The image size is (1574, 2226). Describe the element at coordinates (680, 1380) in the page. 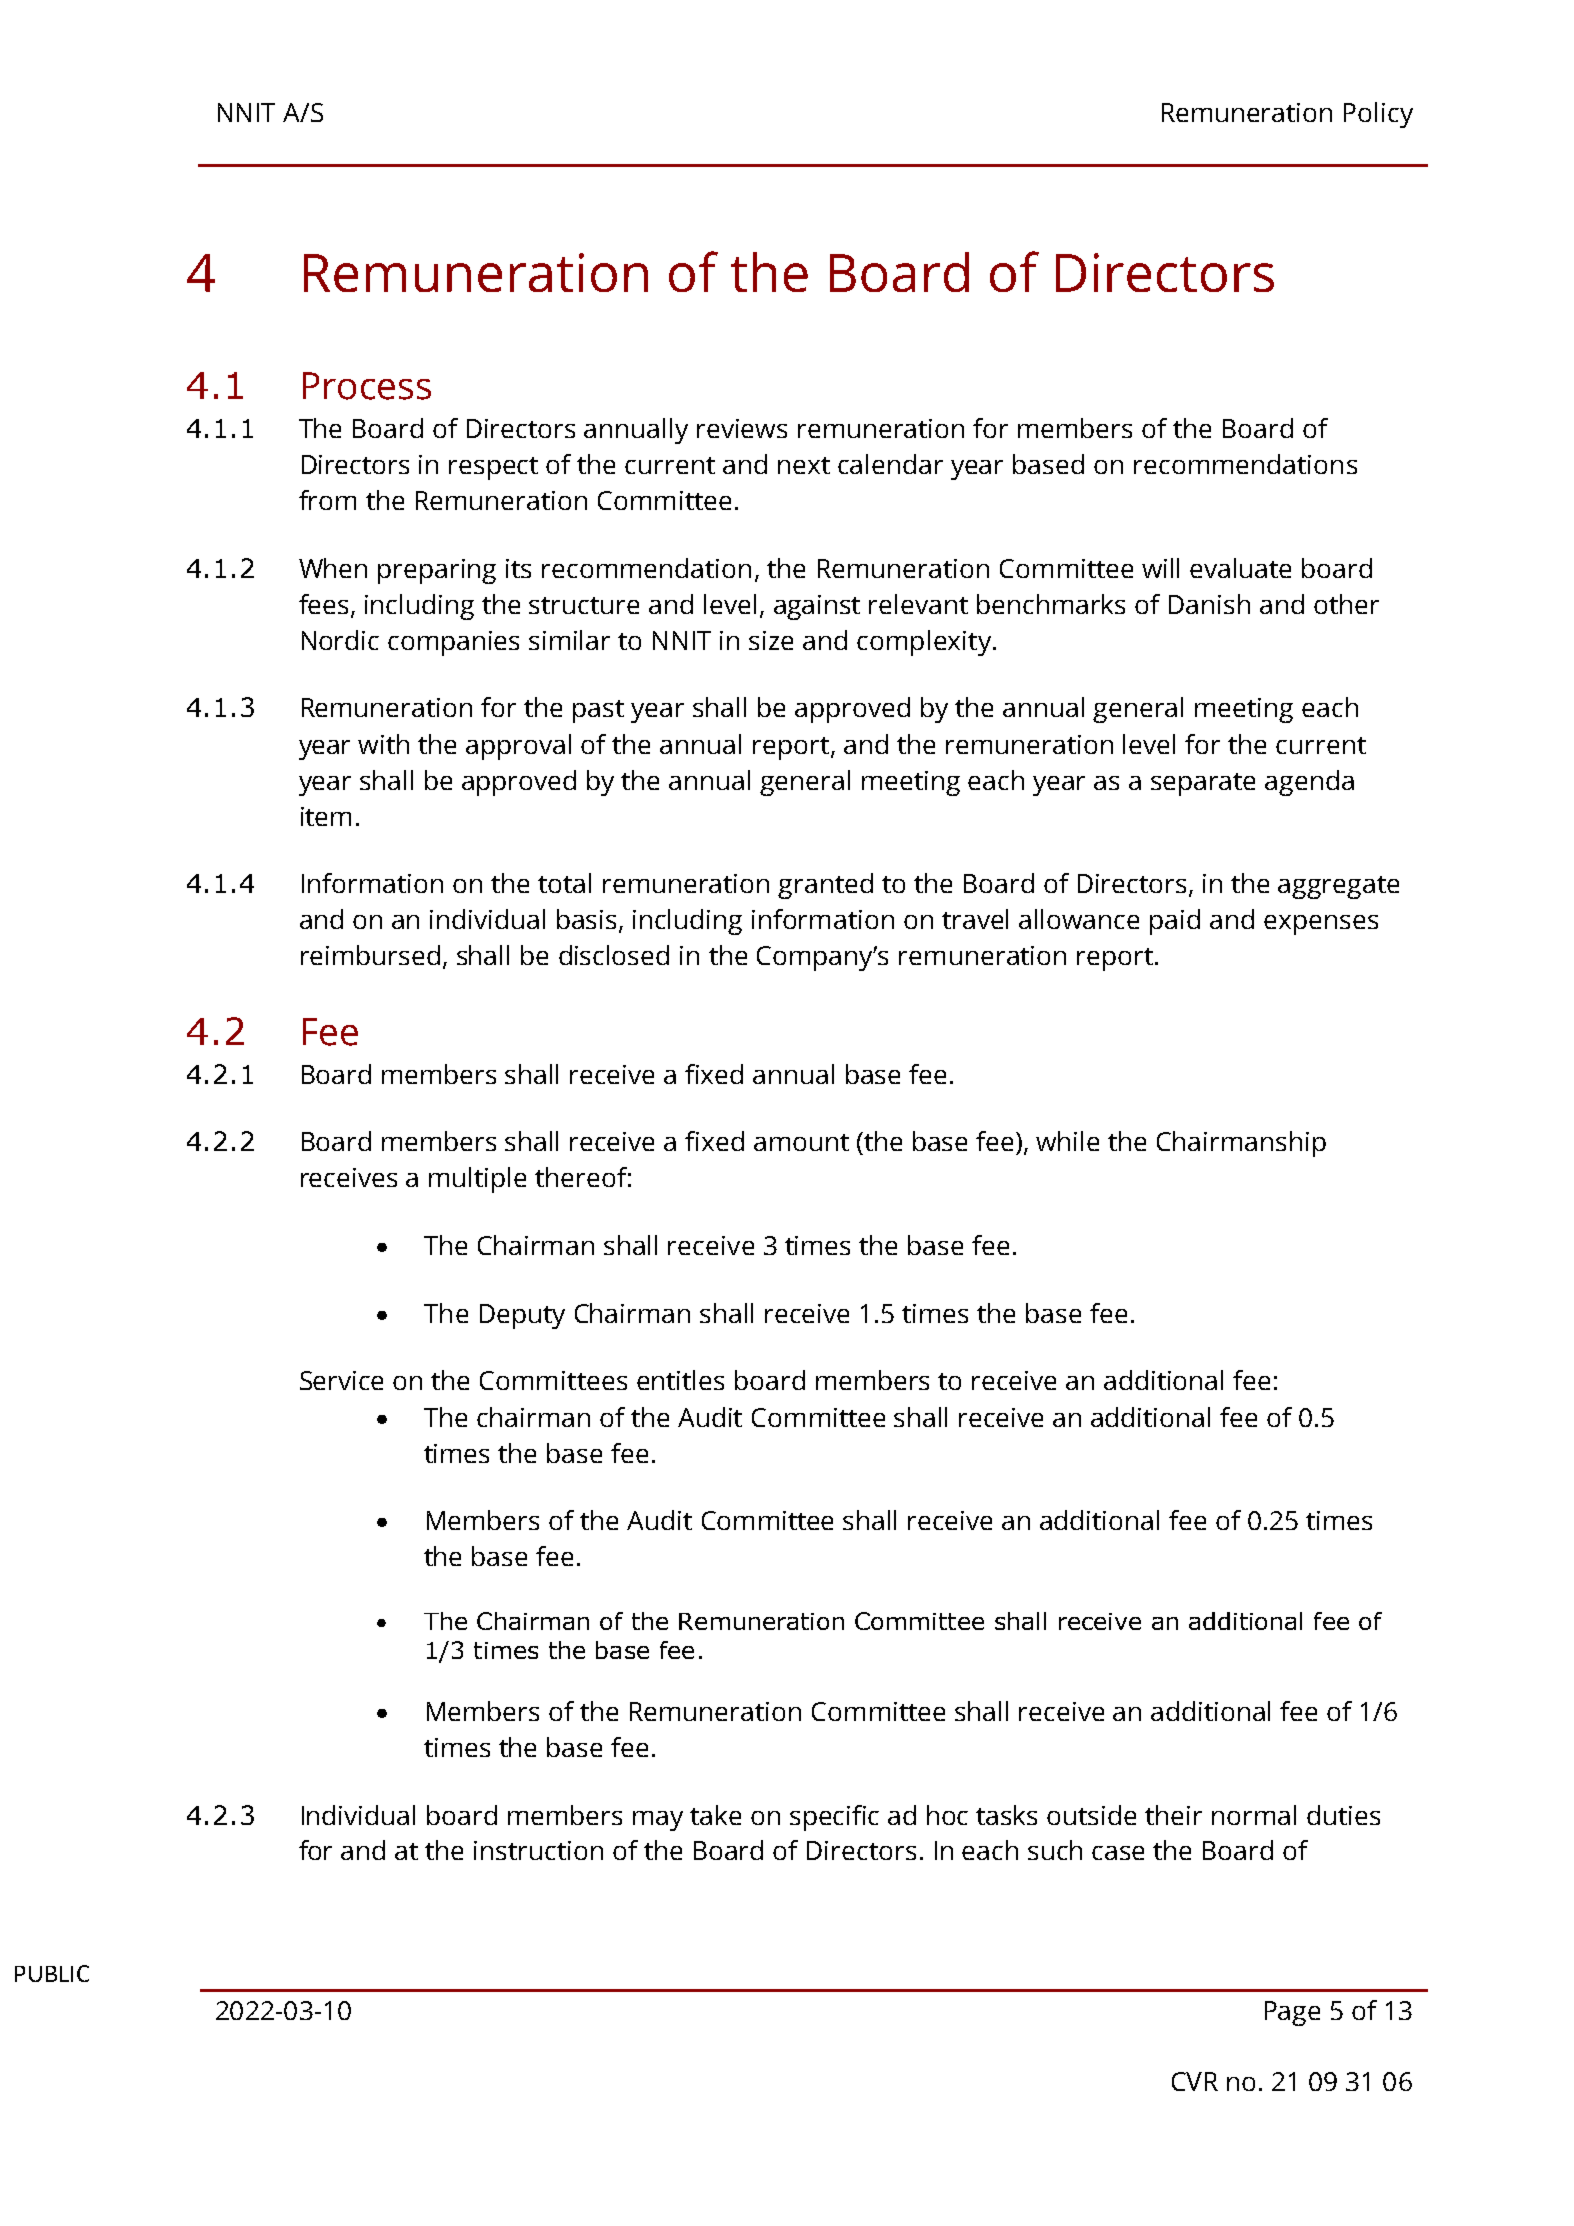

I see `entitles` at that location.
